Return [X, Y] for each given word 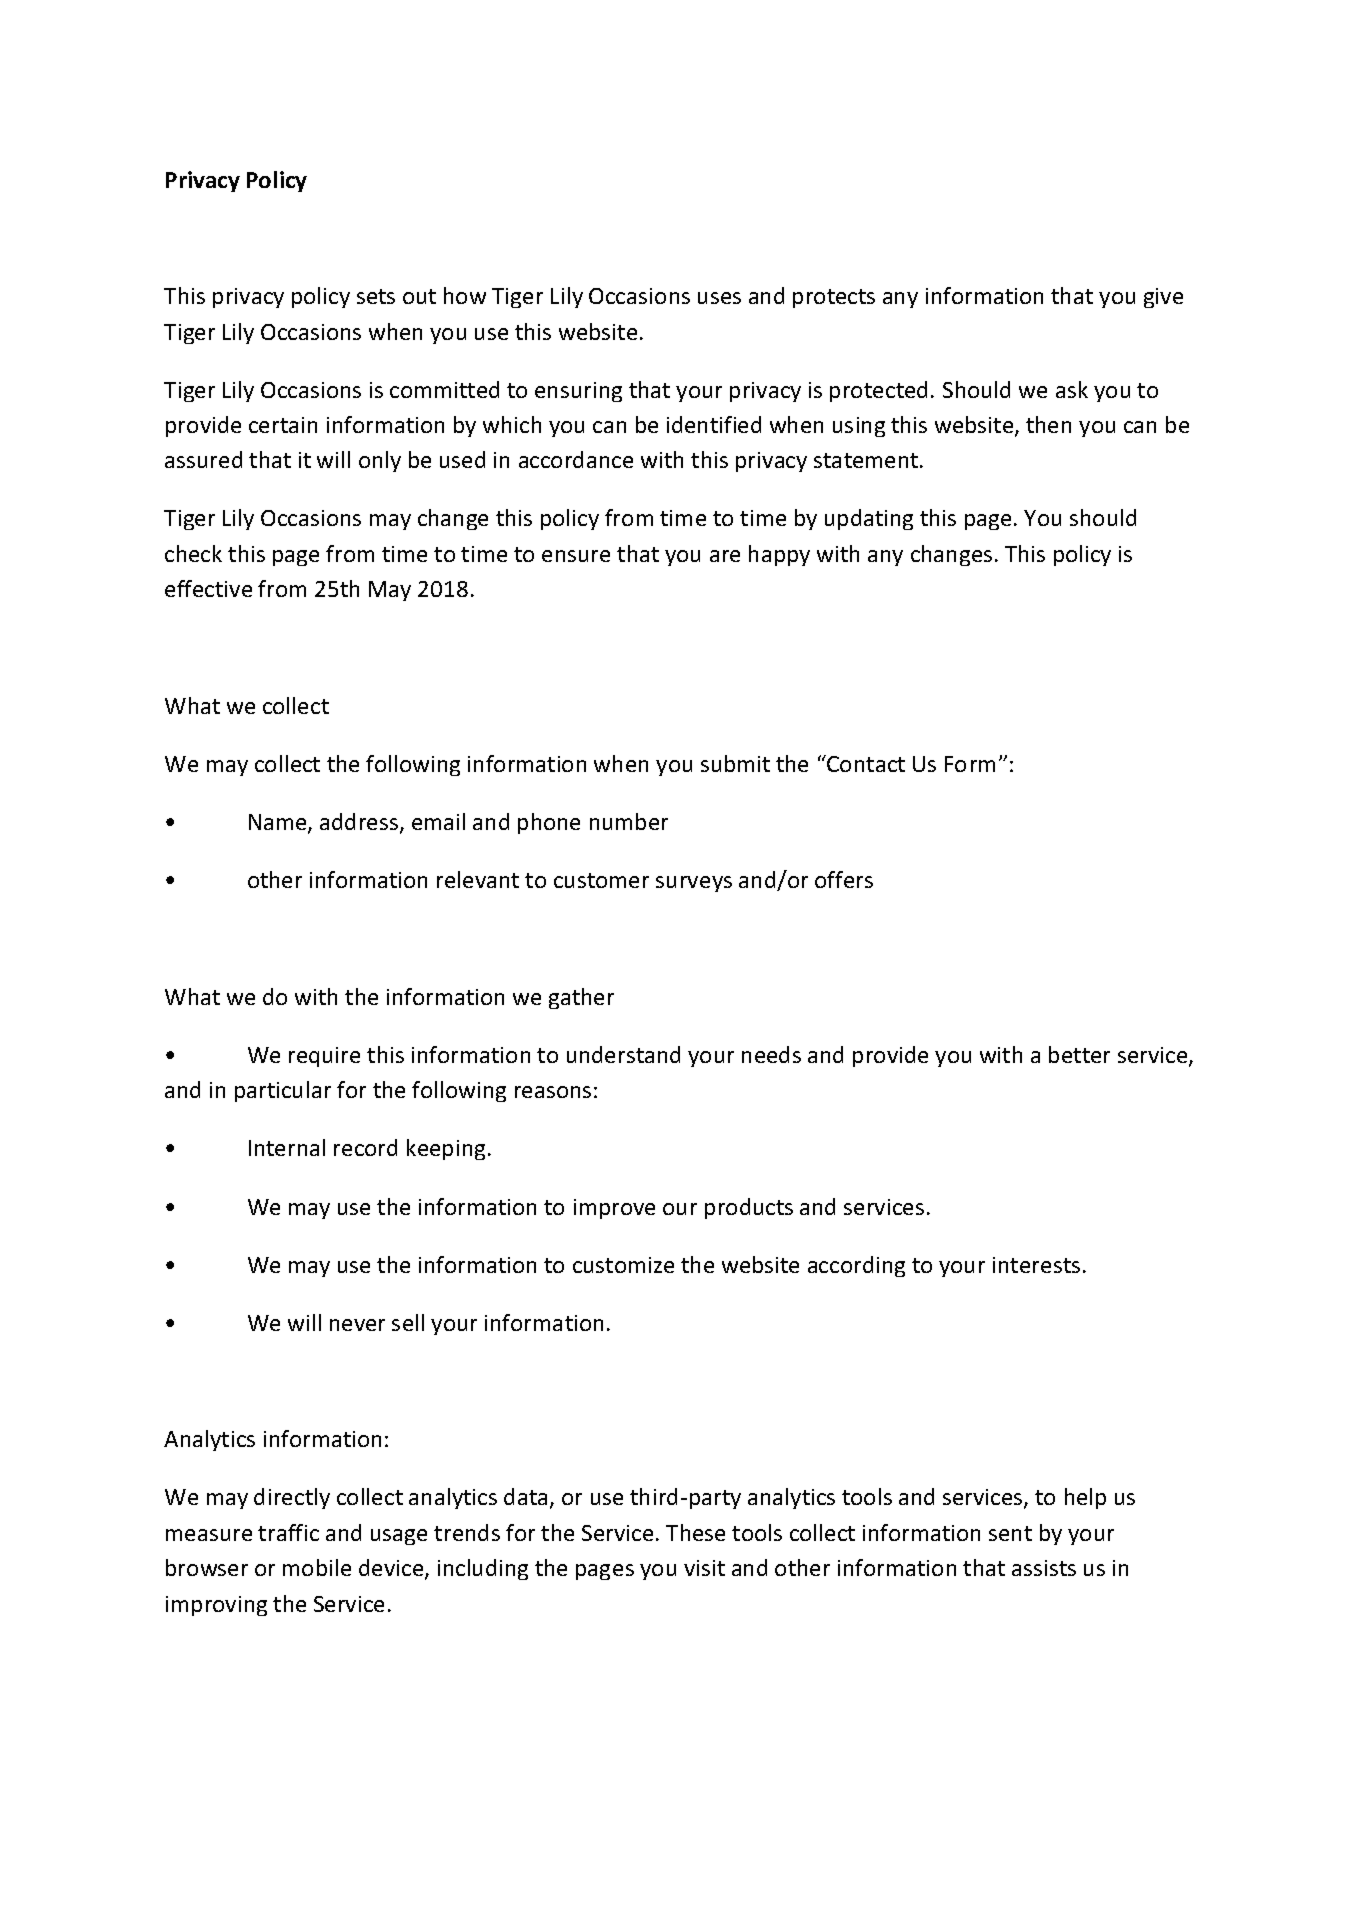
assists [1044, 1568]
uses [719, 298]
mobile [317, 1567]
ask [1072, 389]
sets [376, 296]
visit [704, 1568]
